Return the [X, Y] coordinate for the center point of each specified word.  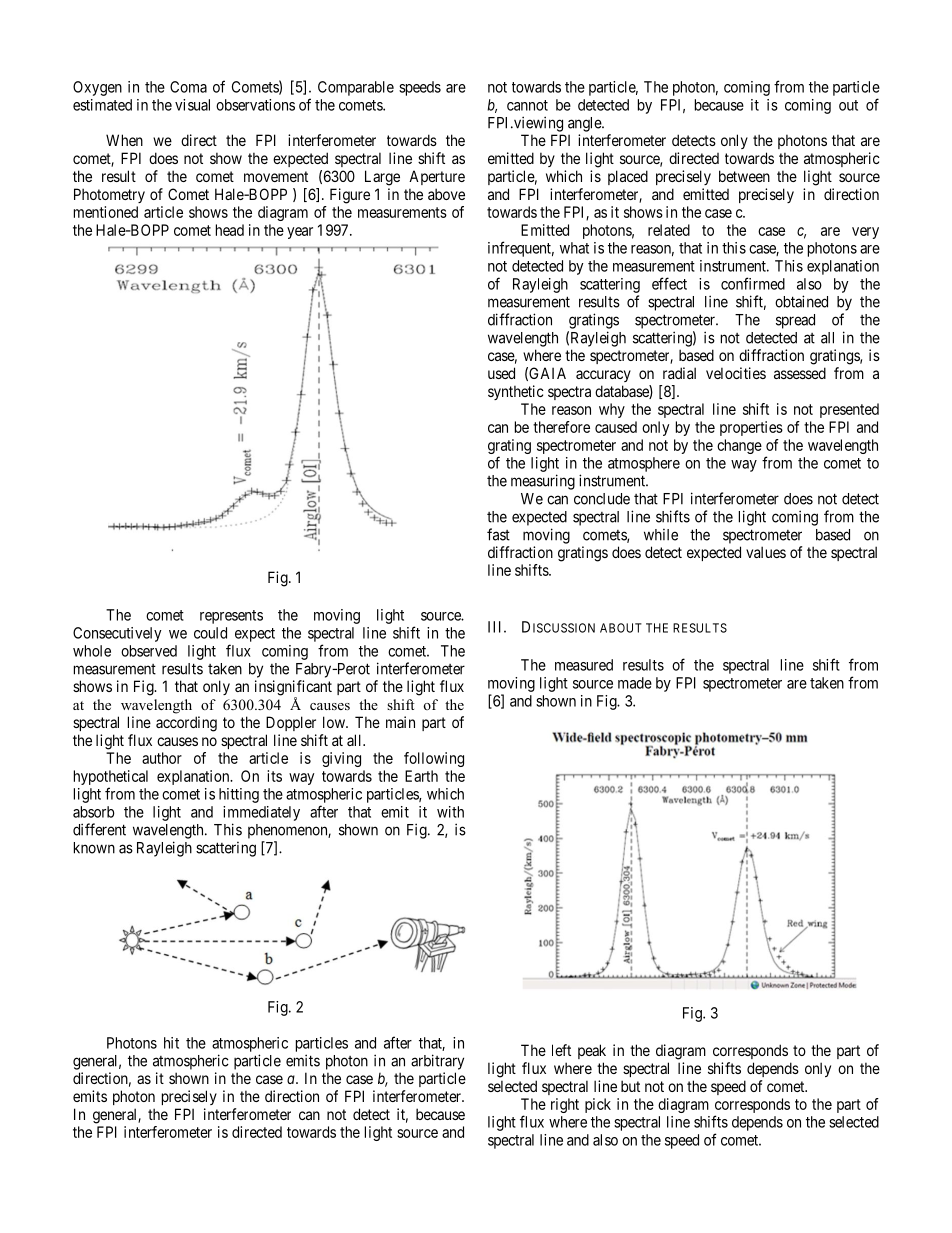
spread [795, 321]
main [400, 722]
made [635, 683]
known [94, 848]
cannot [527, 105]
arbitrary [437, 1062]
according [186, 724]
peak [592, 1051]
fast [498, 534]
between [744, 176]
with [450, 812]
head [230, 230]
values [766, 552]
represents [231, 617]
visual [192, 105]
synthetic [516, 392]
